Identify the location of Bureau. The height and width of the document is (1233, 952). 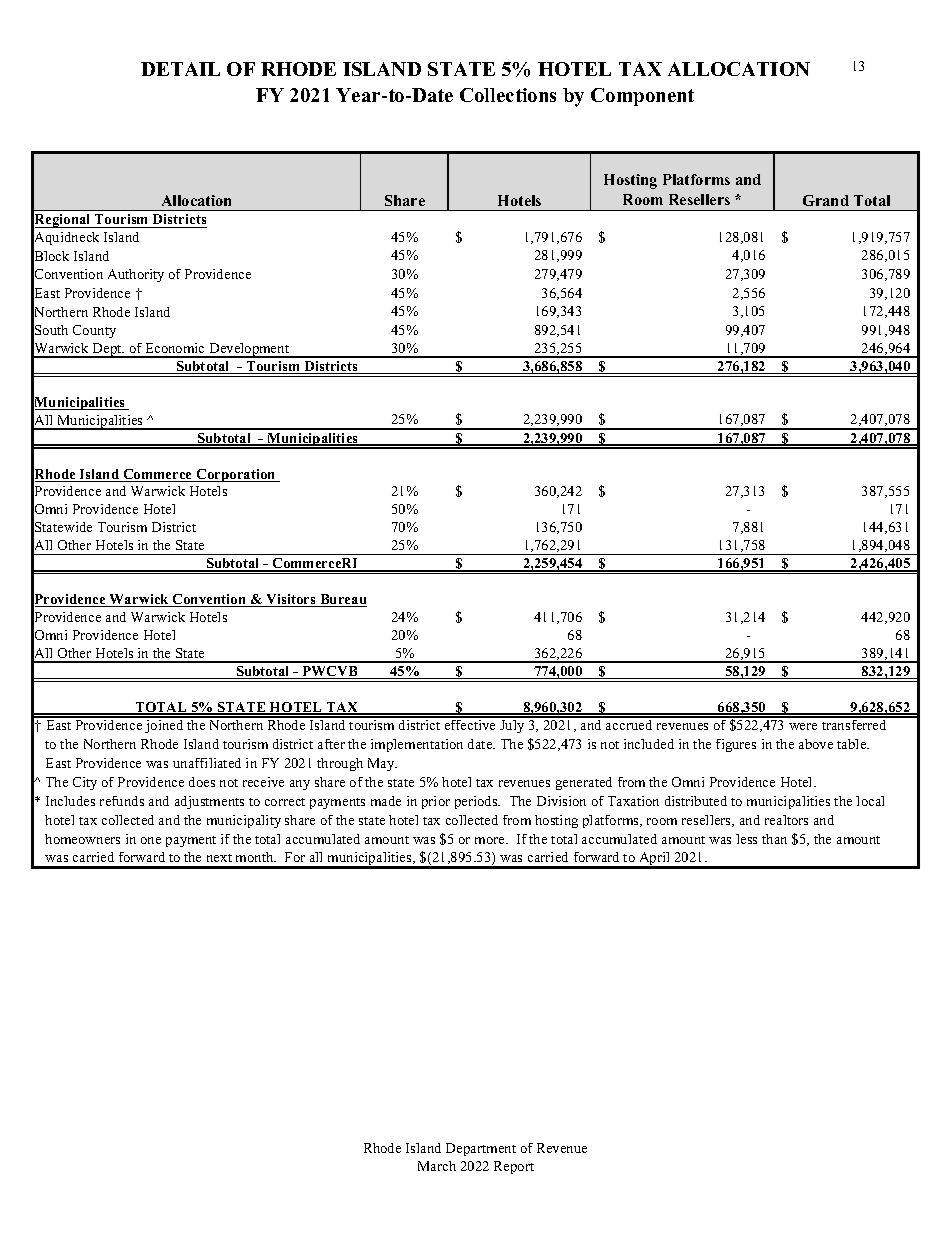
(342, 600).
